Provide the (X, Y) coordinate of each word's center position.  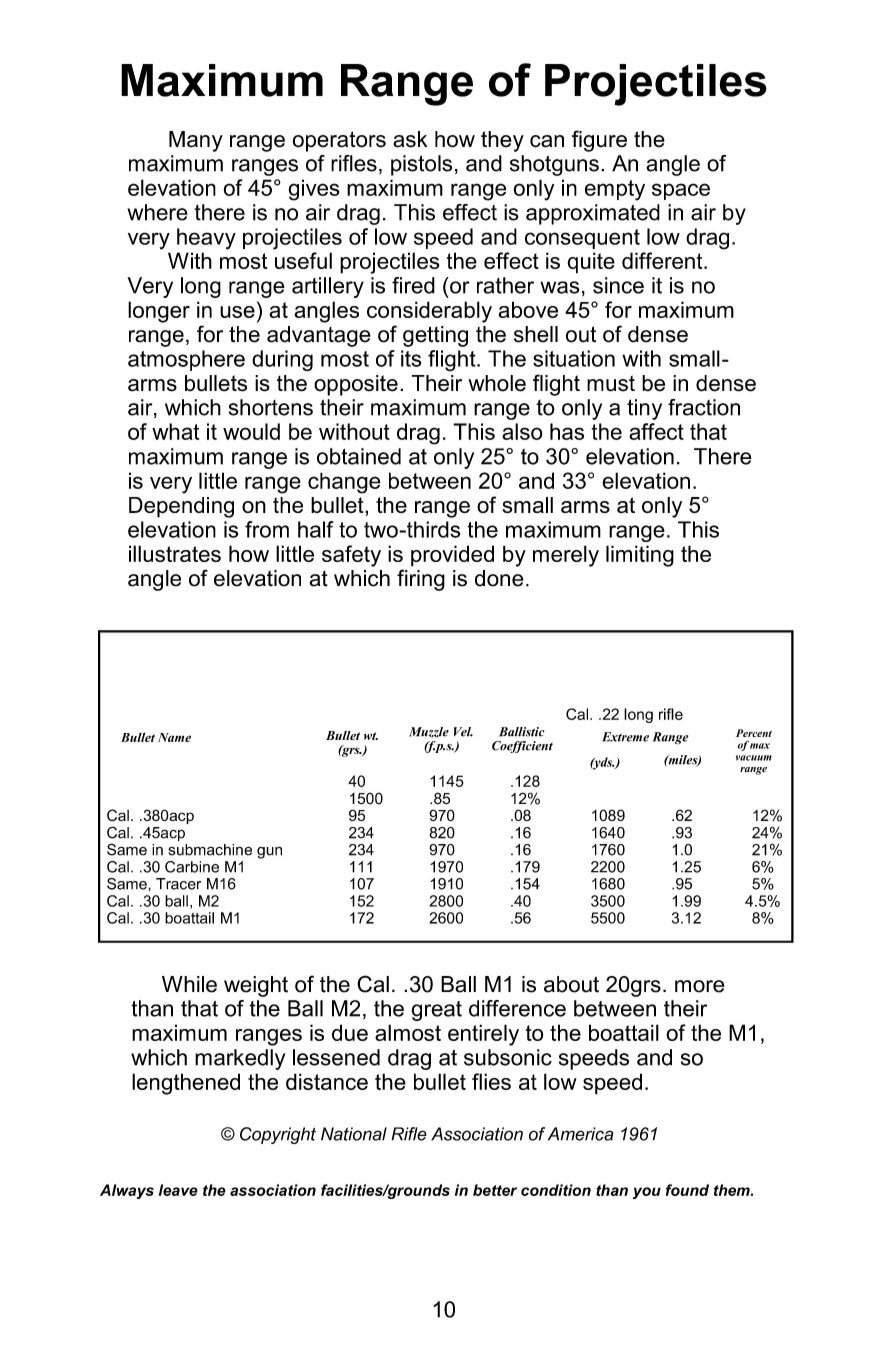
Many (196, 141)
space (681, 191)
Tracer (178, 884)
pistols (421, 165)
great (436, 1011)
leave (178, 1190)
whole (497, 383)
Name (174, 737)
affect (656, 431)
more (699, 986)
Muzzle (429, 732)
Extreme (625, 737)
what (175, 431)
